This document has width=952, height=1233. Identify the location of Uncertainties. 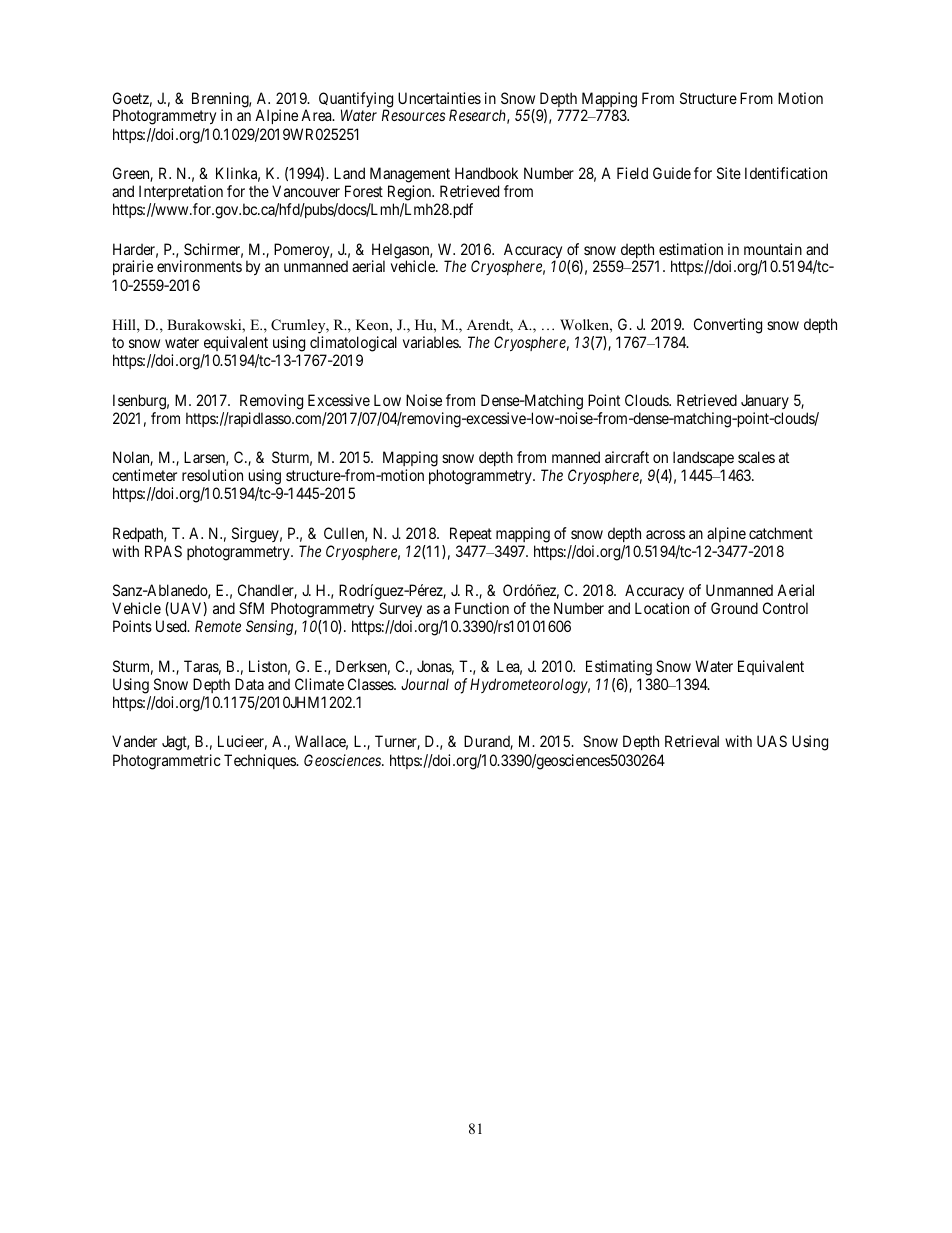
(439, 98).
